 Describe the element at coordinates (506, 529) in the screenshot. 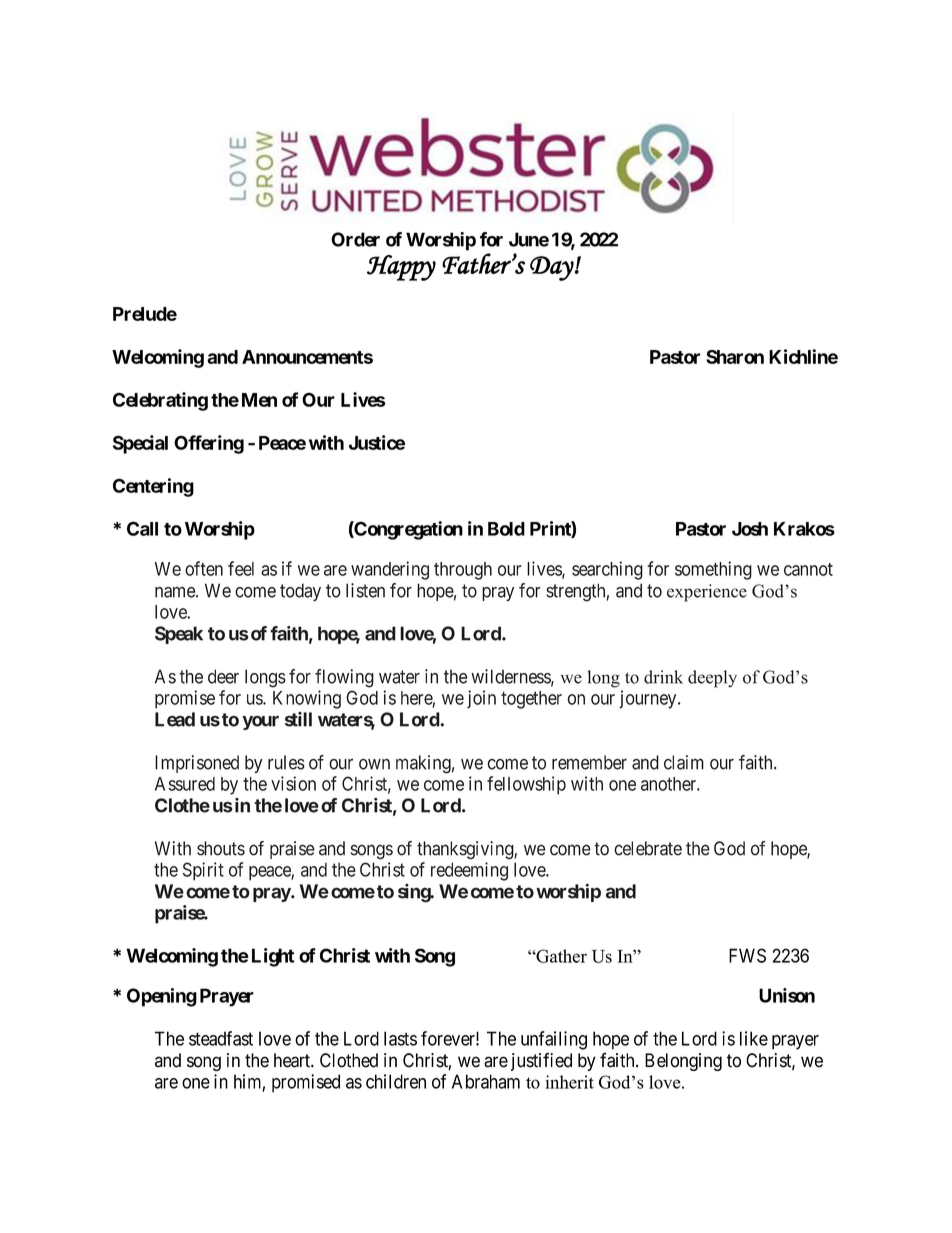

I see `Bold` at that location.
